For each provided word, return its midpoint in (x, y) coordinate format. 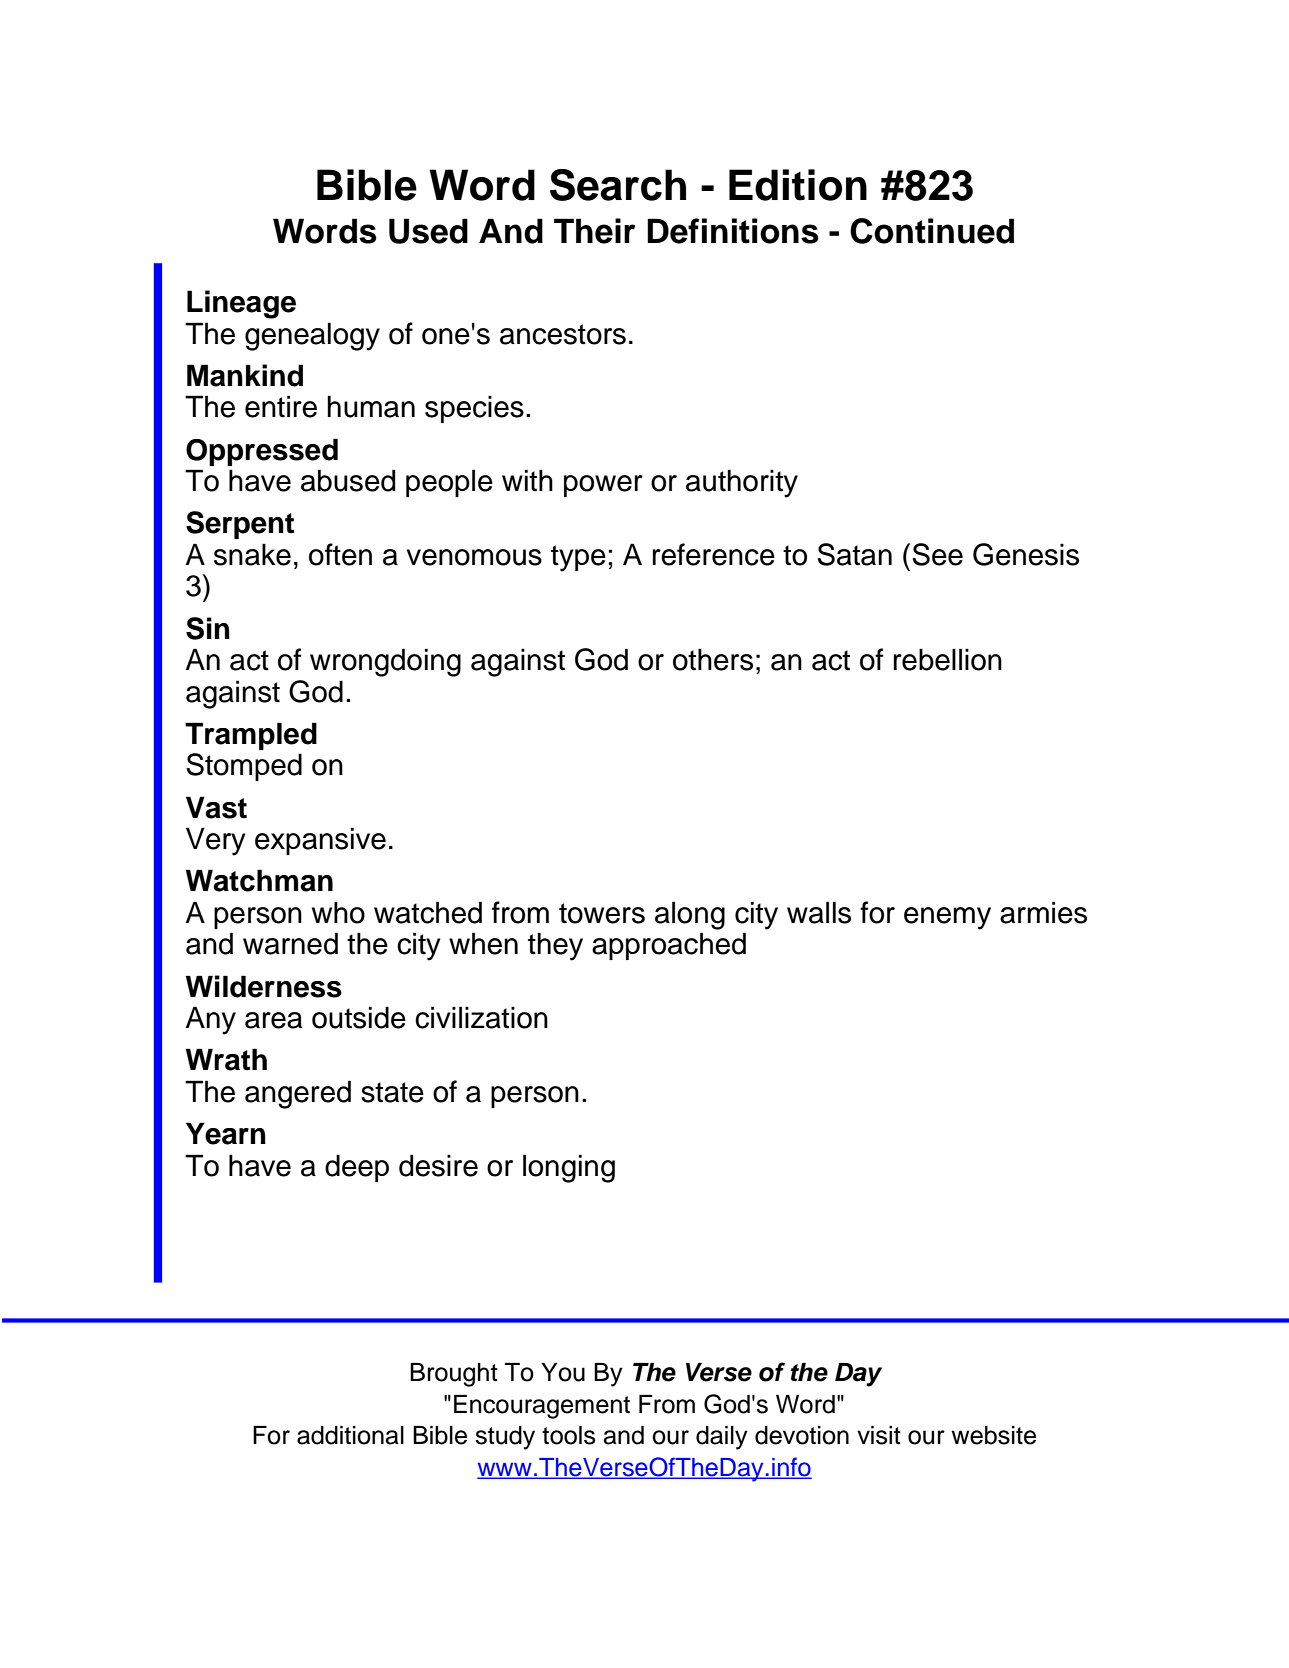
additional (350, 1435)
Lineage (241, 304)
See (937, 554)
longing (569, 1168)
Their (594, 231)
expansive (320, 841)
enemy (947, 918)
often (340, 554)
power (603, 486)
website (993, 1435)
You (563, 1372)
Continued (932, 231)
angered (298, 1094)
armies (1043, 912)
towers (602, 913)
